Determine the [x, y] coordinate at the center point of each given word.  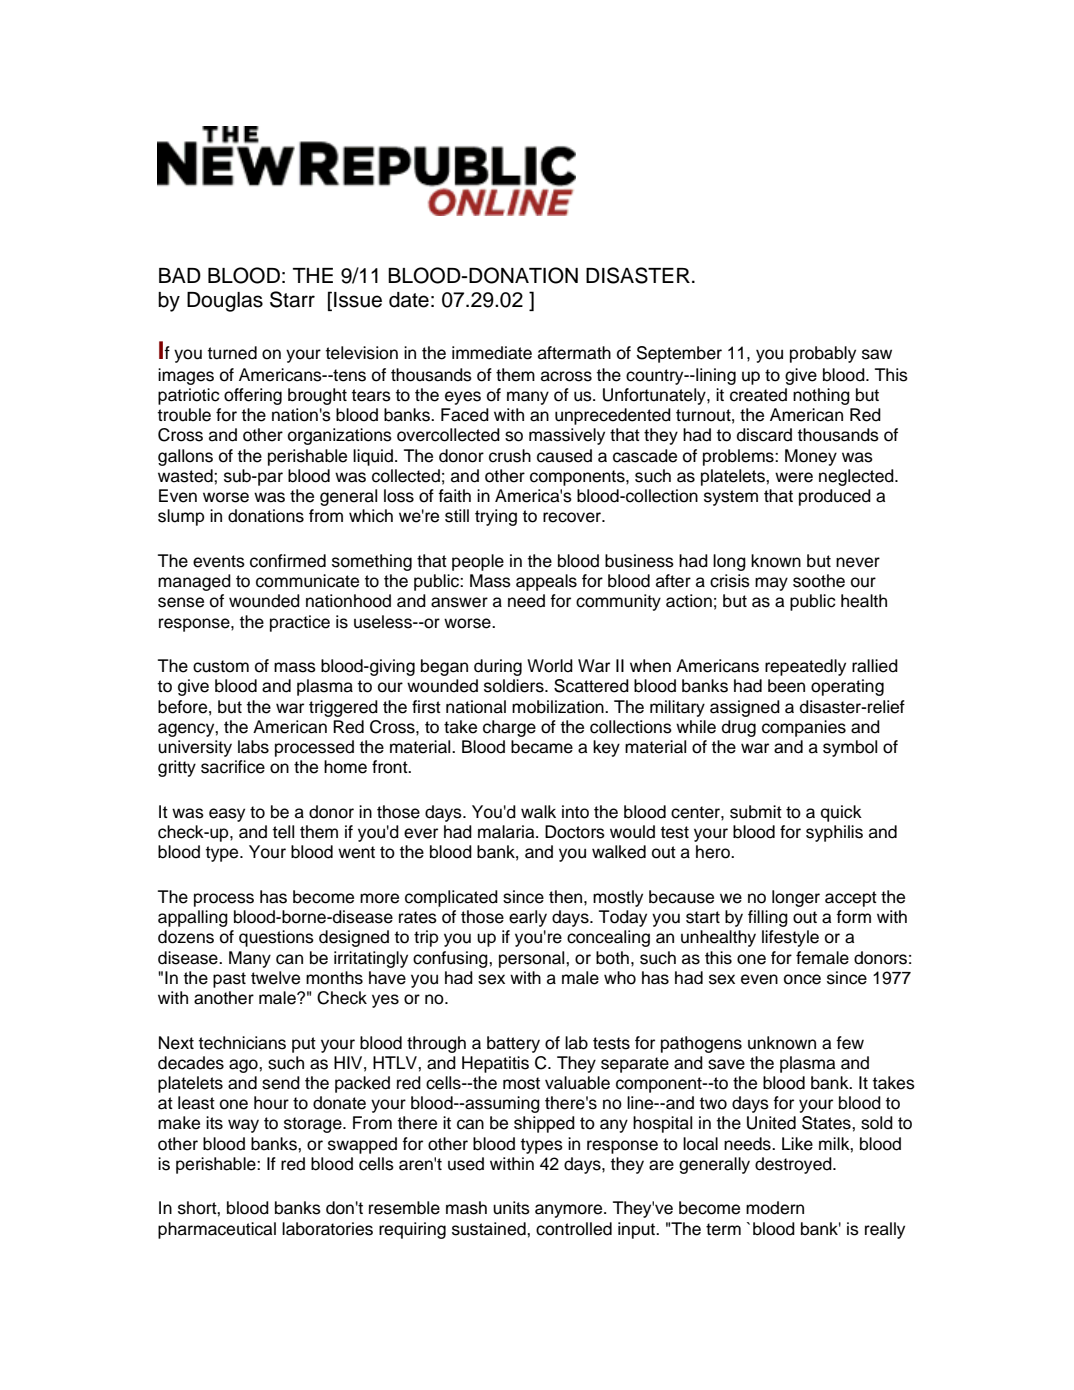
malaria [507, 832]
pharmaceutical [217, 1230]
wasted [186, 476]
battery [513, 1044]
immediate [492, 353]
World [550, 666]
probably [823, 354]
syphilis [834, 833]
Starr [292, 299]
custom [221, 666]
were [794, 477]
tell [283, 832]
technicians [242, 1043]
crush [510, 456]
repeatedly [805, 667]
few [850, 1043]
